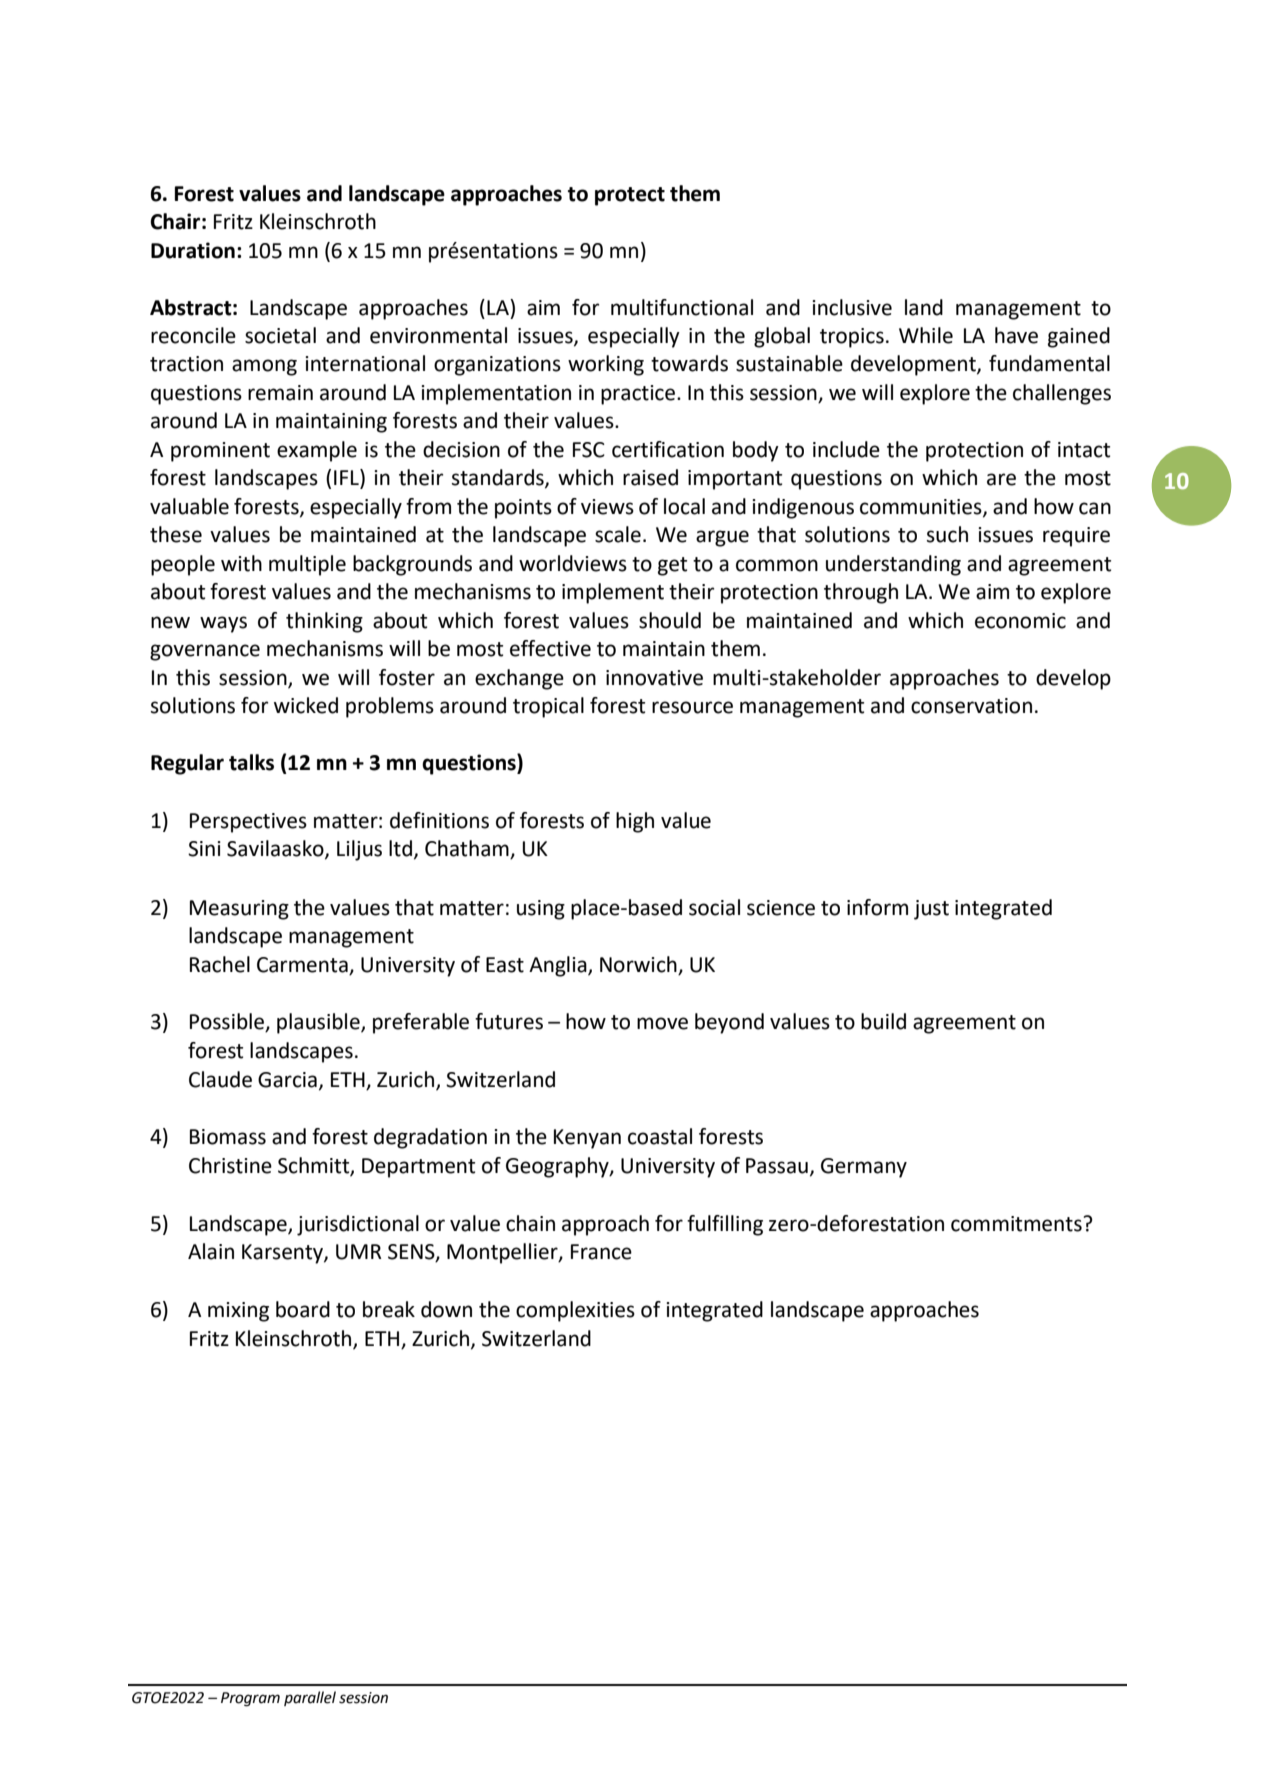  What do you see at coordinates (1020, 621) in the screenshot?
I see `economic` at bounding box center [1020, 621].
